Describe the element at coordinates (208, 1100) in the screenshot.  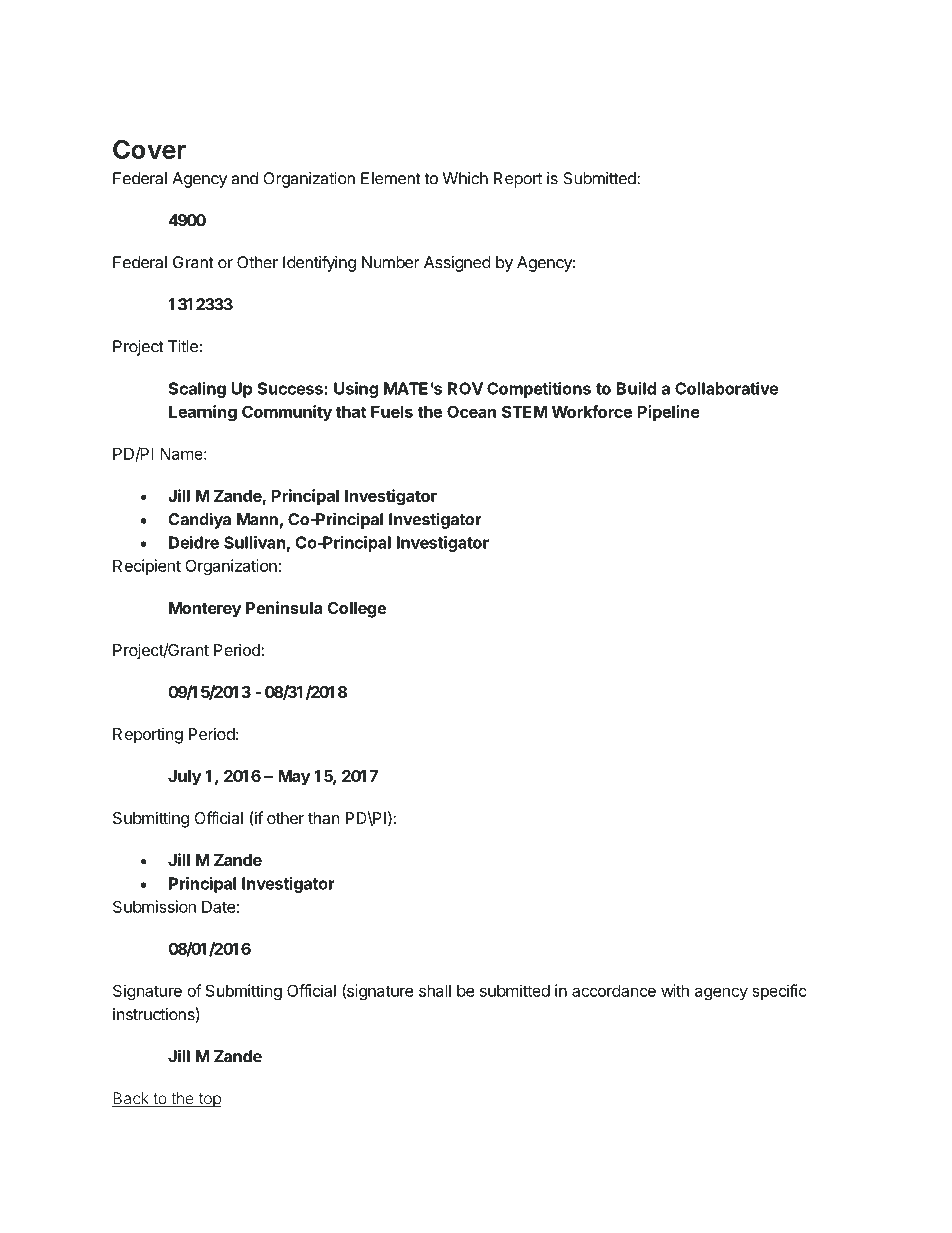
I see `top` at that location.
